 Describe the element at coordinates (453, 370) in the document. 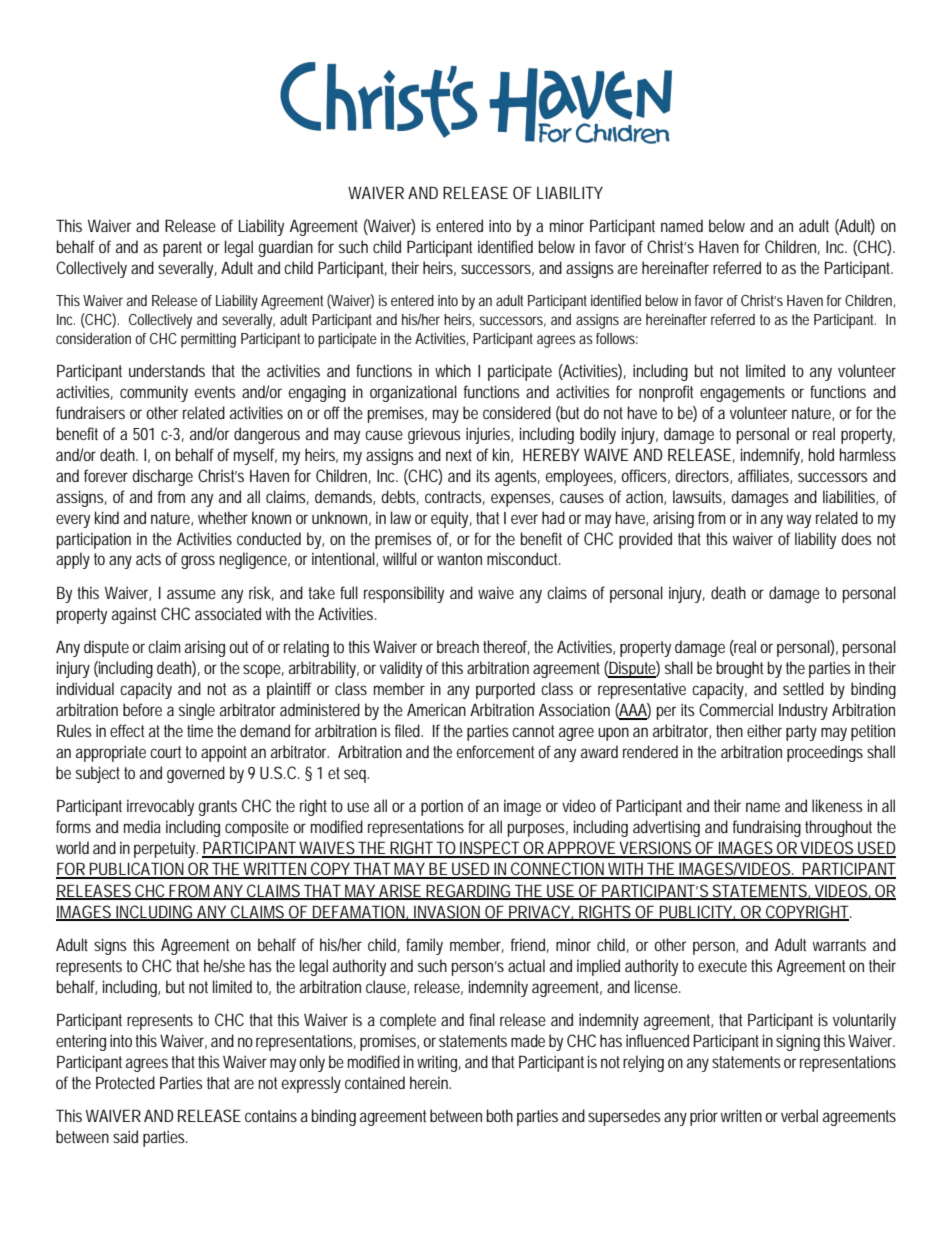

I see `which` at that location.
